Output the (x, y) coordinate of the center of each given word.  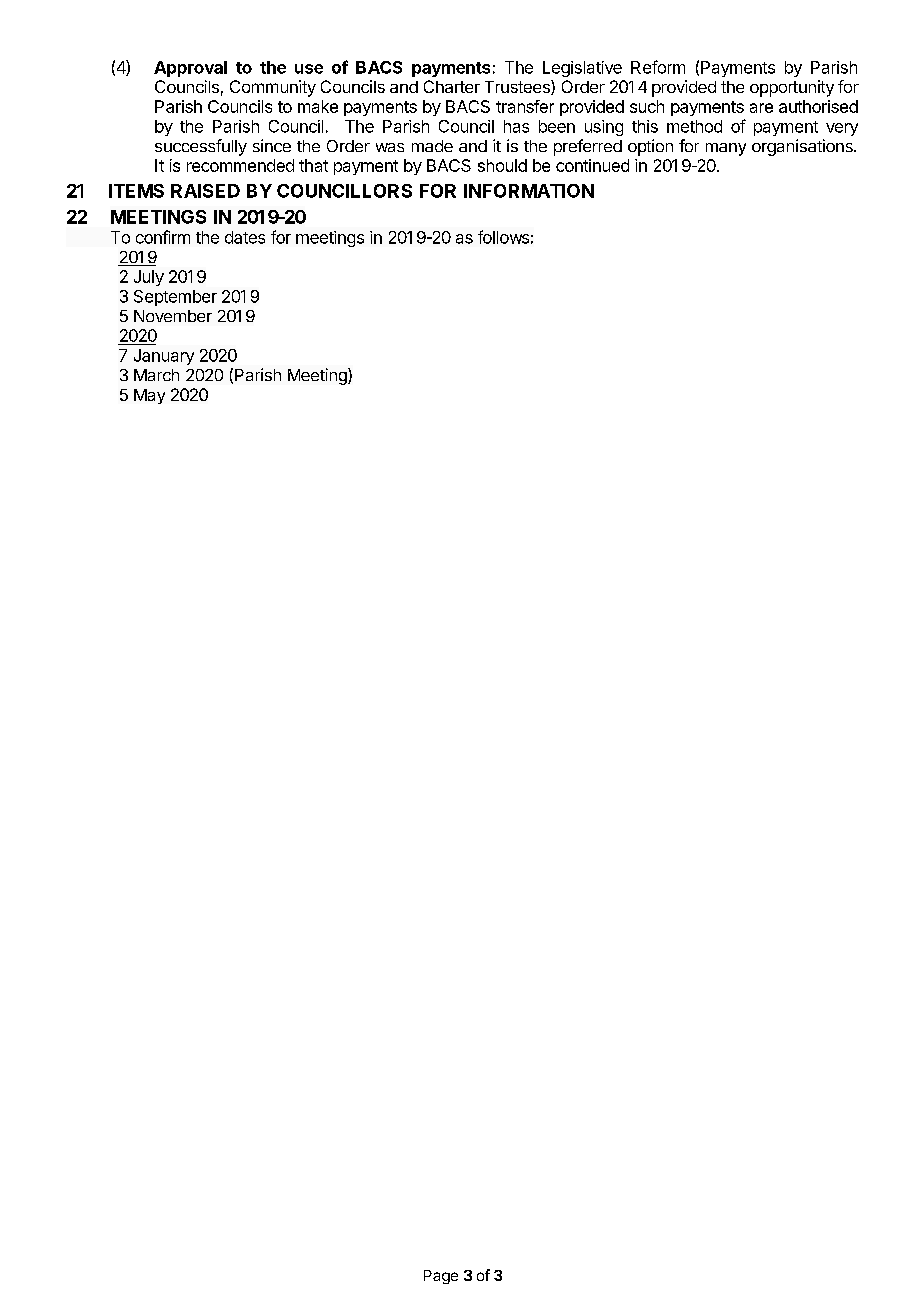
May (149, 396)
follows (503, 237)
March (156, 375)
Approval (190, 69)
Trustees (518, 87)
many (726, 149)
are (761, 108)
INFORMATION (529, 191)
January (164, 357)
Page (441, 1277)
